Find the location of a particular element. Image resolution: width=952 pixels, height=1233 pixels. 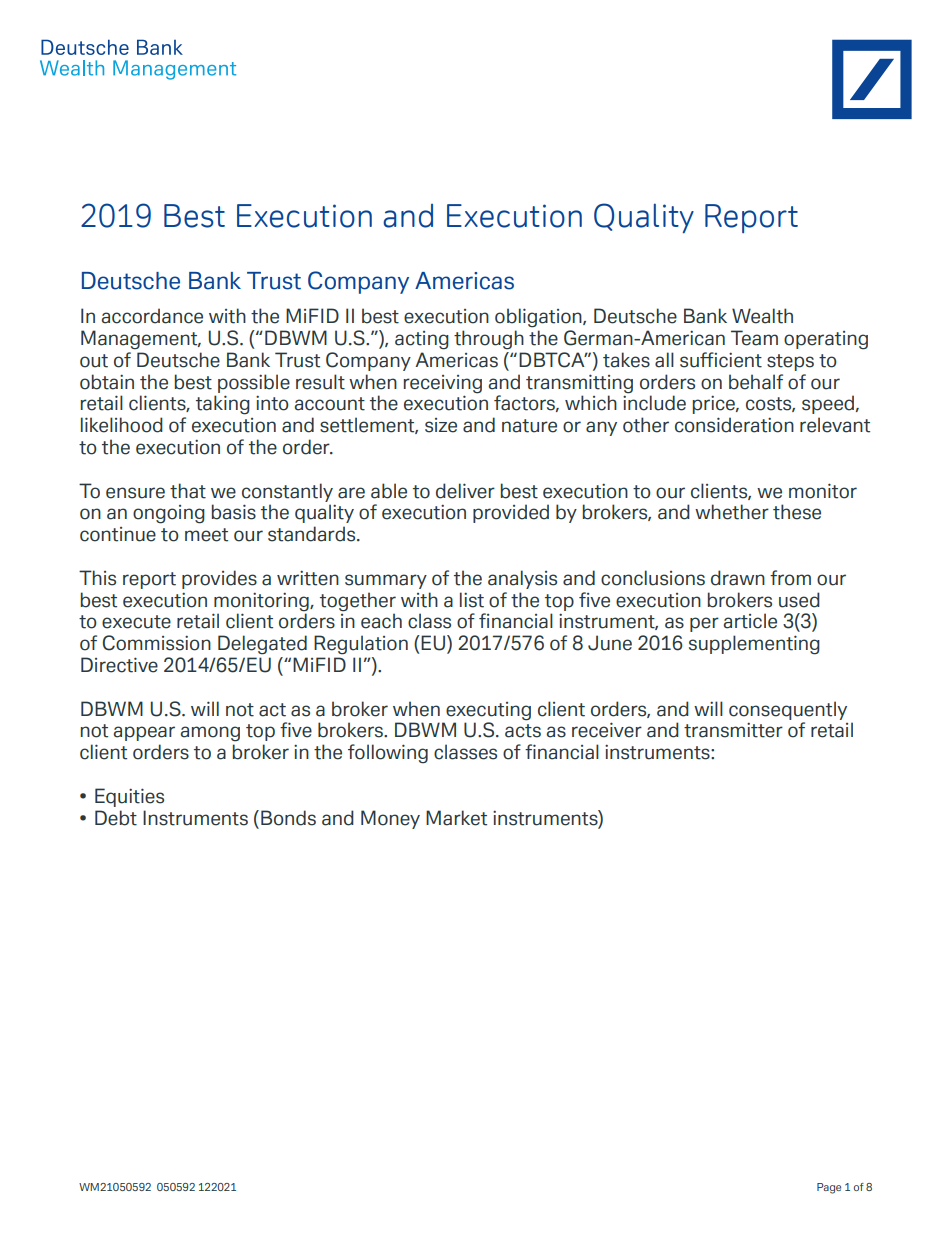

acts is located at coordinates (523, 731).
